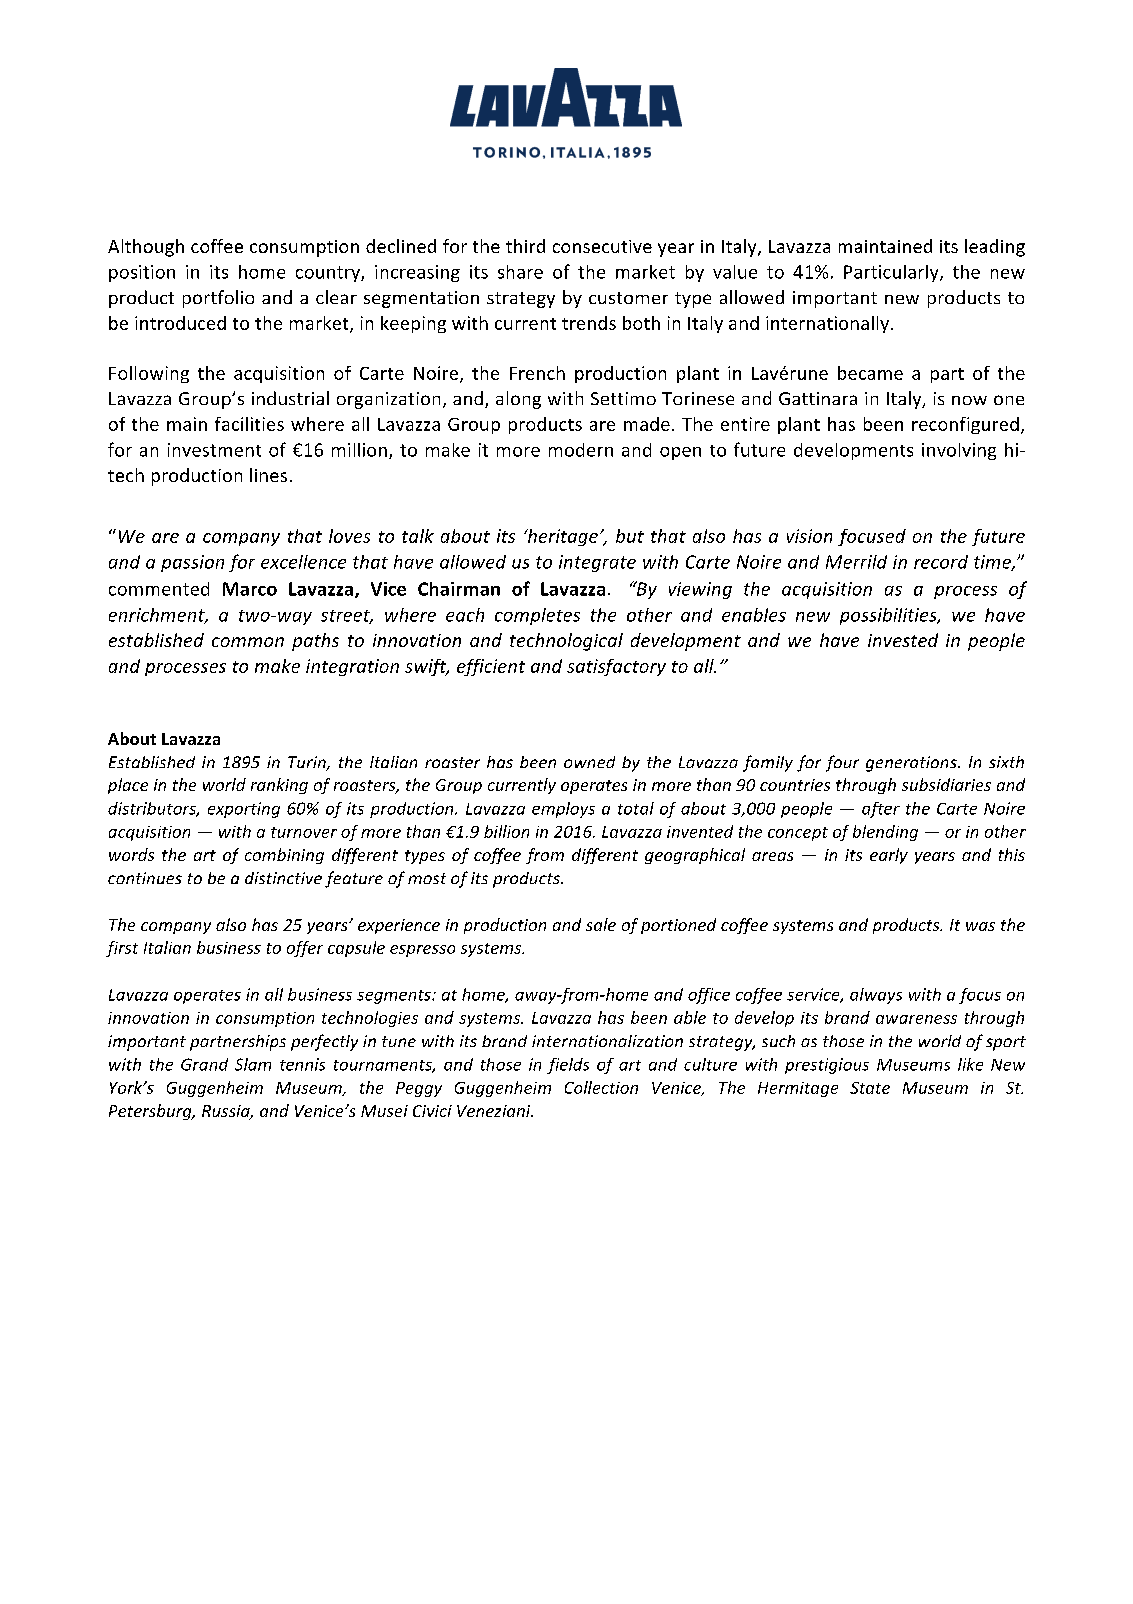 The image size is (1133, 1604). I want to click on common, so click(248, 642).
